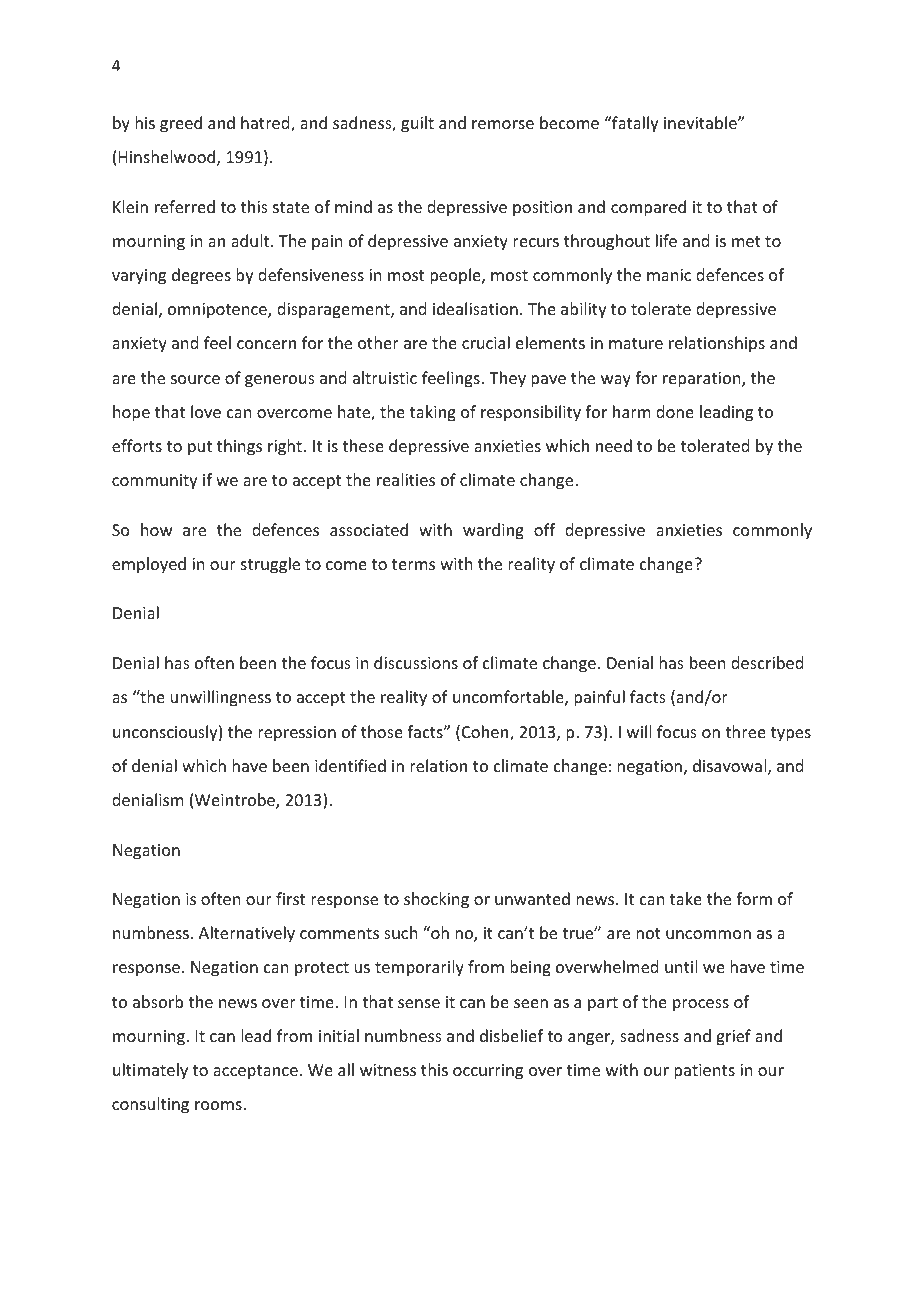  Describe the element at coordinates (503, 124) in the document. I see `remorse` at that location.
